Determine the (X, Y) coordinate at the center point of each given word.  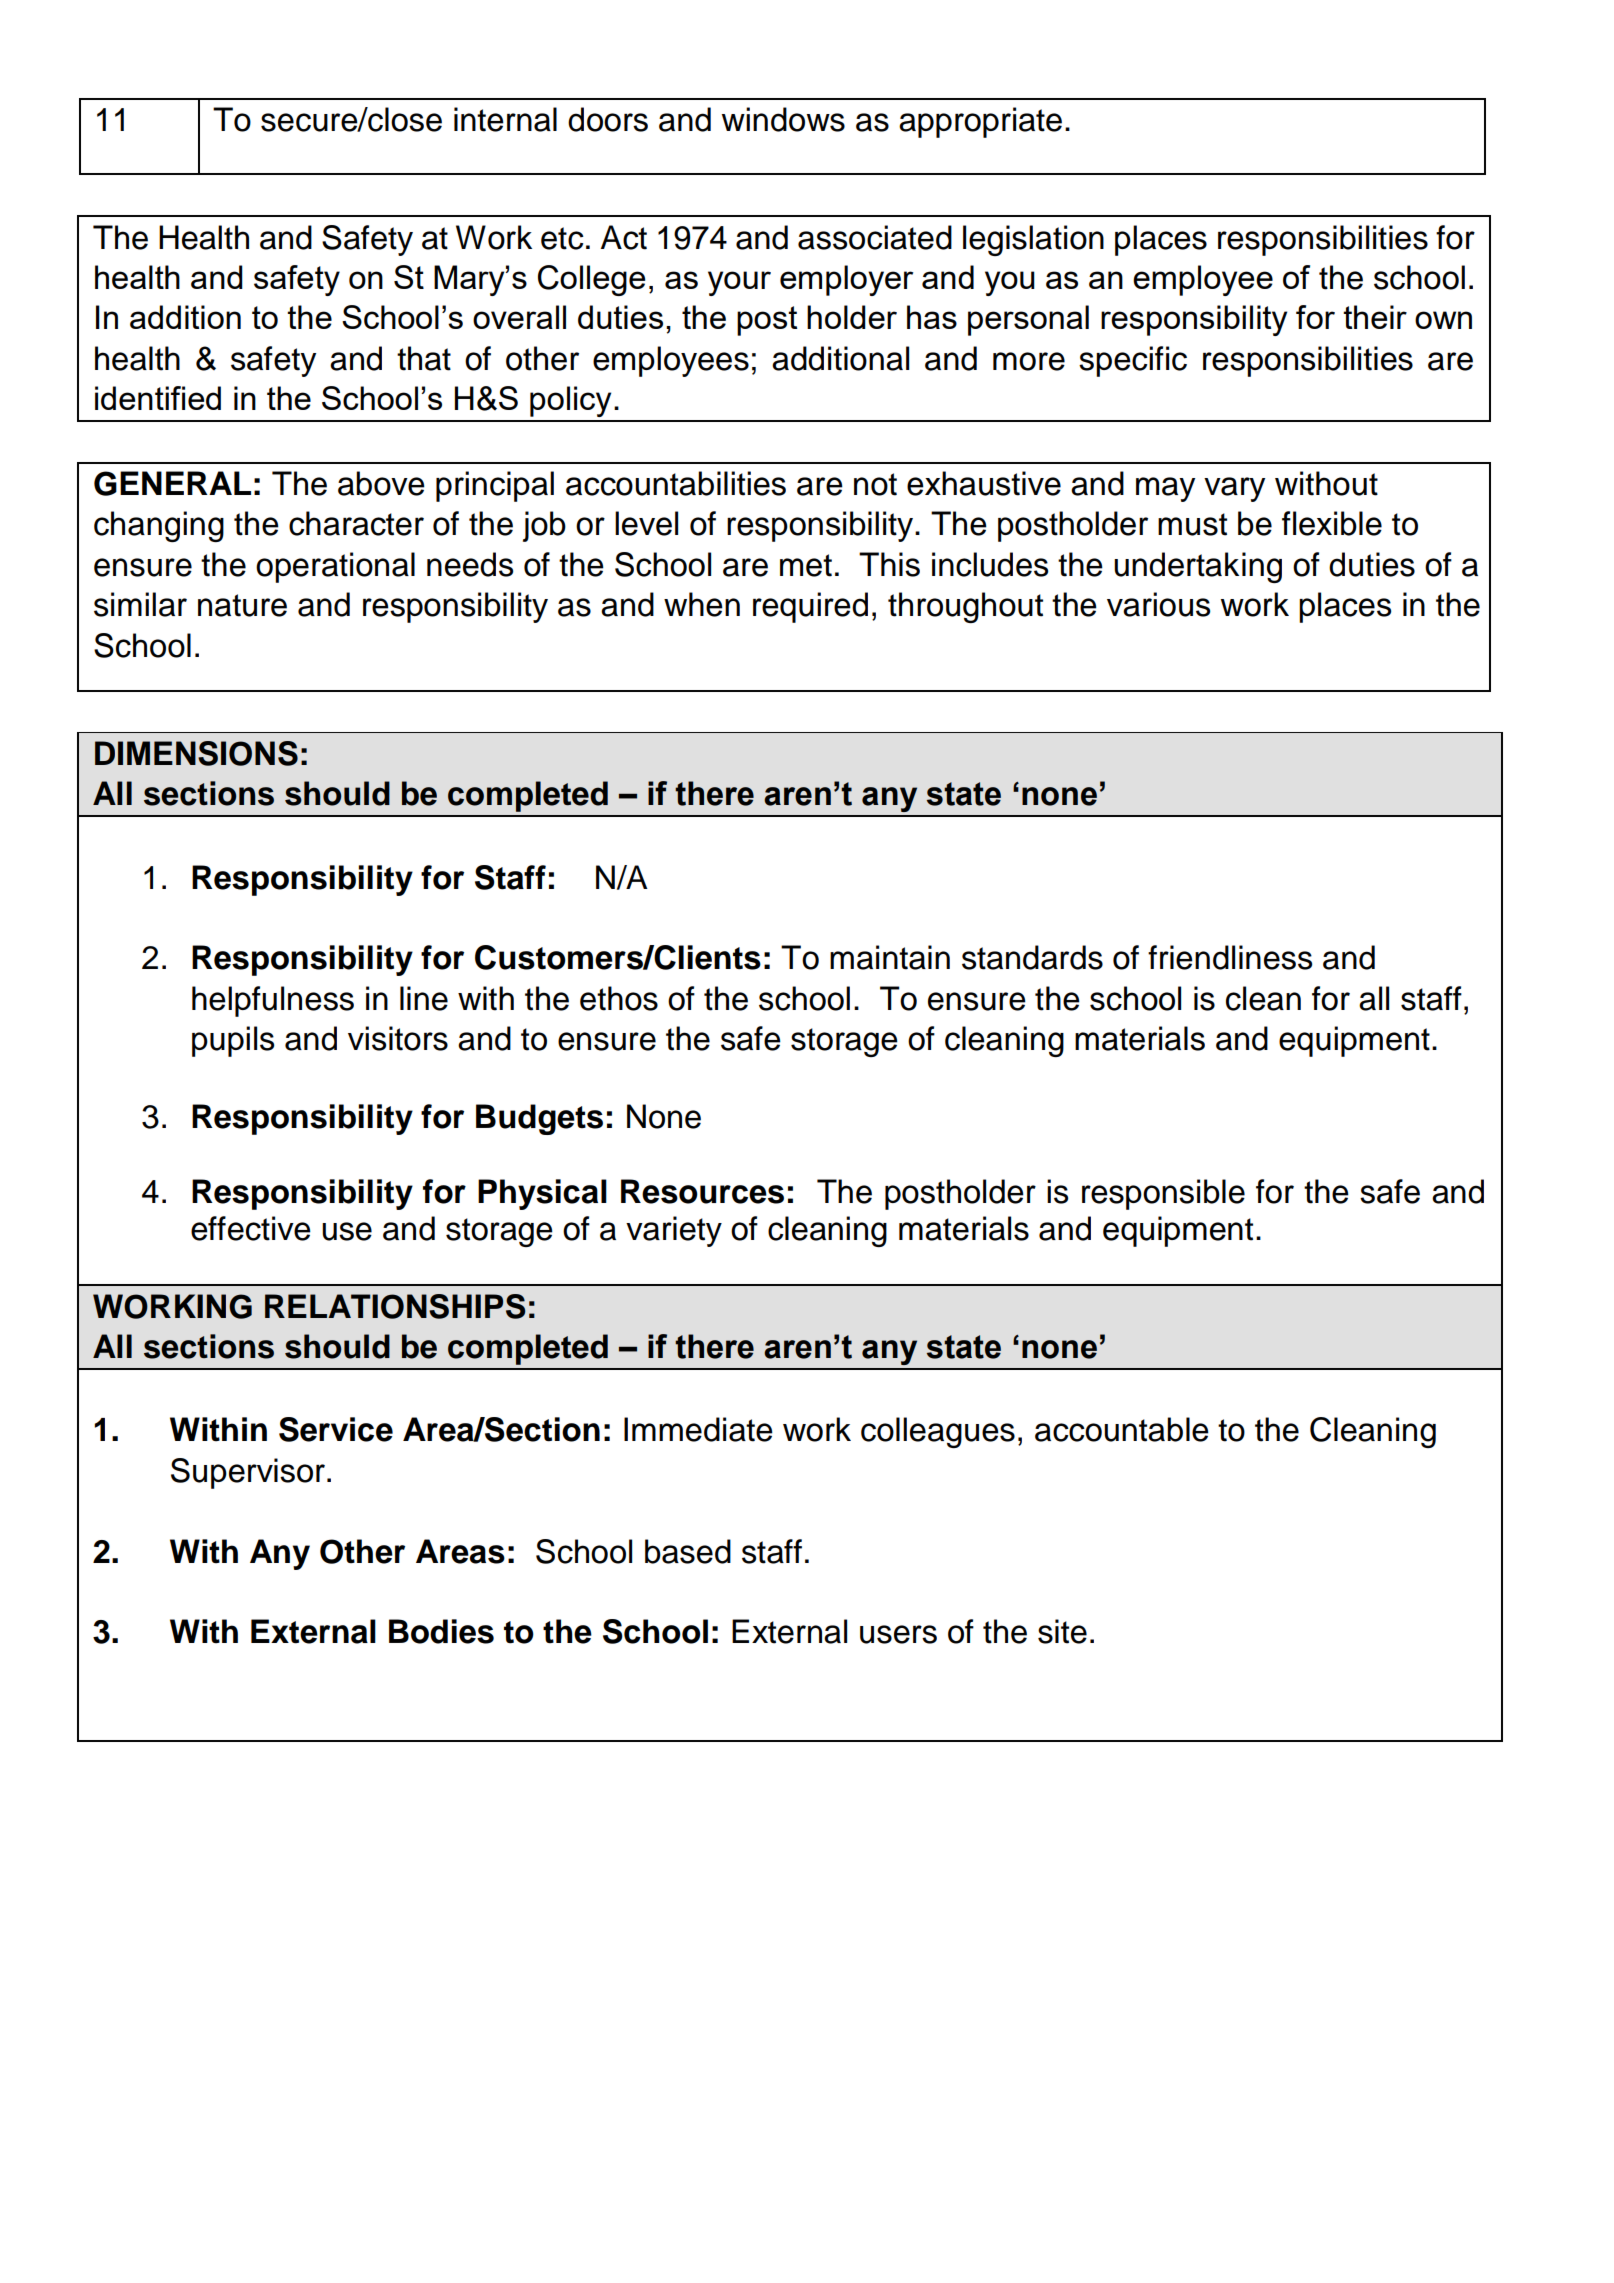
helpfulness (273, 1001)
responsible (1163, 1194)
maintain (890, 957)
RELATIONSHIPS (395, 1306)
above (381, 483)
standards (1032, 957)
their (1375, 317)
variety (674, 1231)
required (810, 607)
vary (1234, 489)
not (875, 484)
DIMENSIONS (196, 753)
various (1158, 604)
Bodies (441, 1631)
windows (783, 119)
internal (505, 119)
